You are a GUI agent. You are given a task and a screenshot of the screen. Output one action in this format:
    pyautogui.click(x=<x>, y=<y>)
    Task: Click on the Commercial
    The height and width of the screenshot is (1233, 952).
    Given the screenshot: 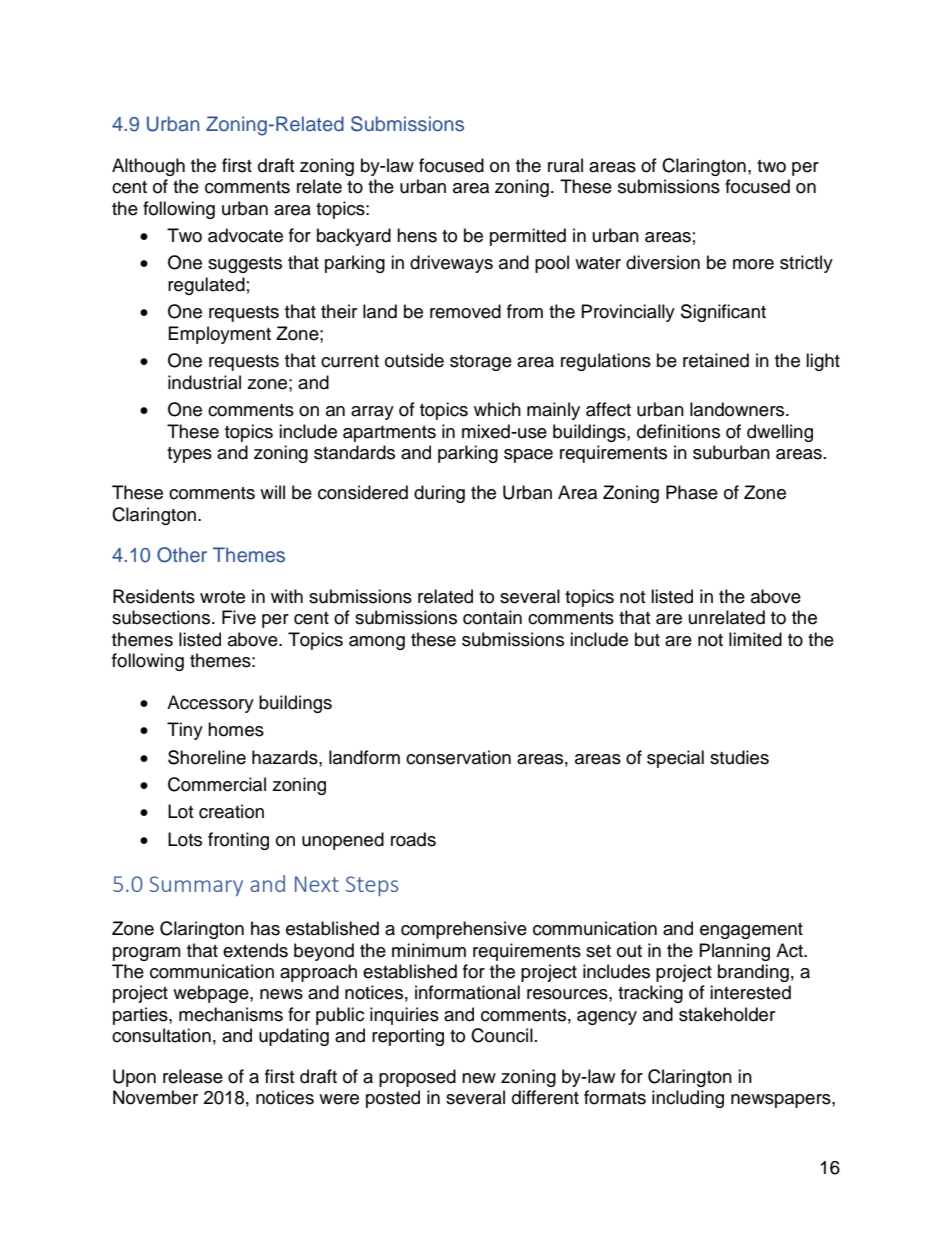 What is the action you would take?
    pyautogui.click(x=217, y=784)
